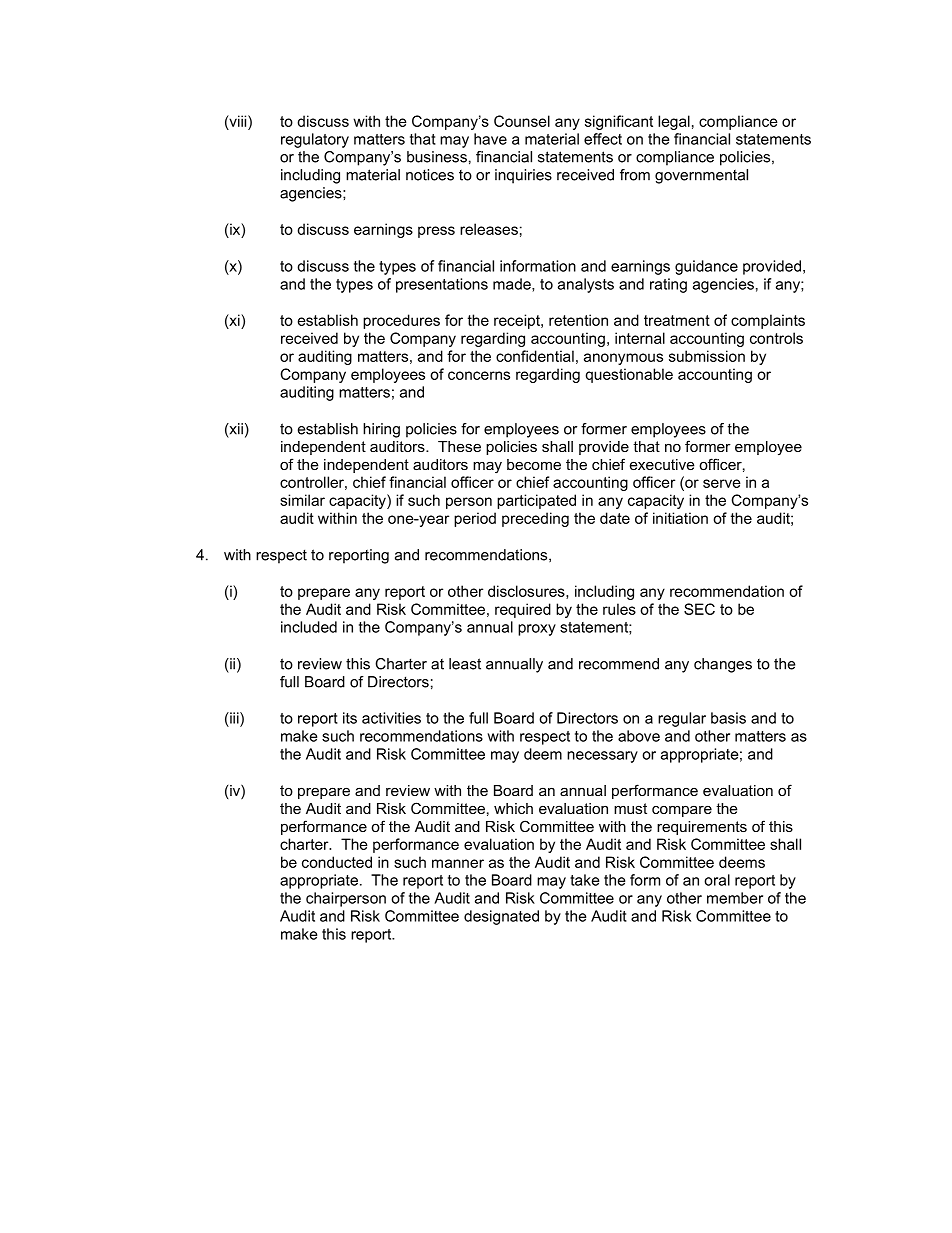  What do you see at coordinates (535, 519) in the document?
I see `preceding` at bounding box center [535, 519].
